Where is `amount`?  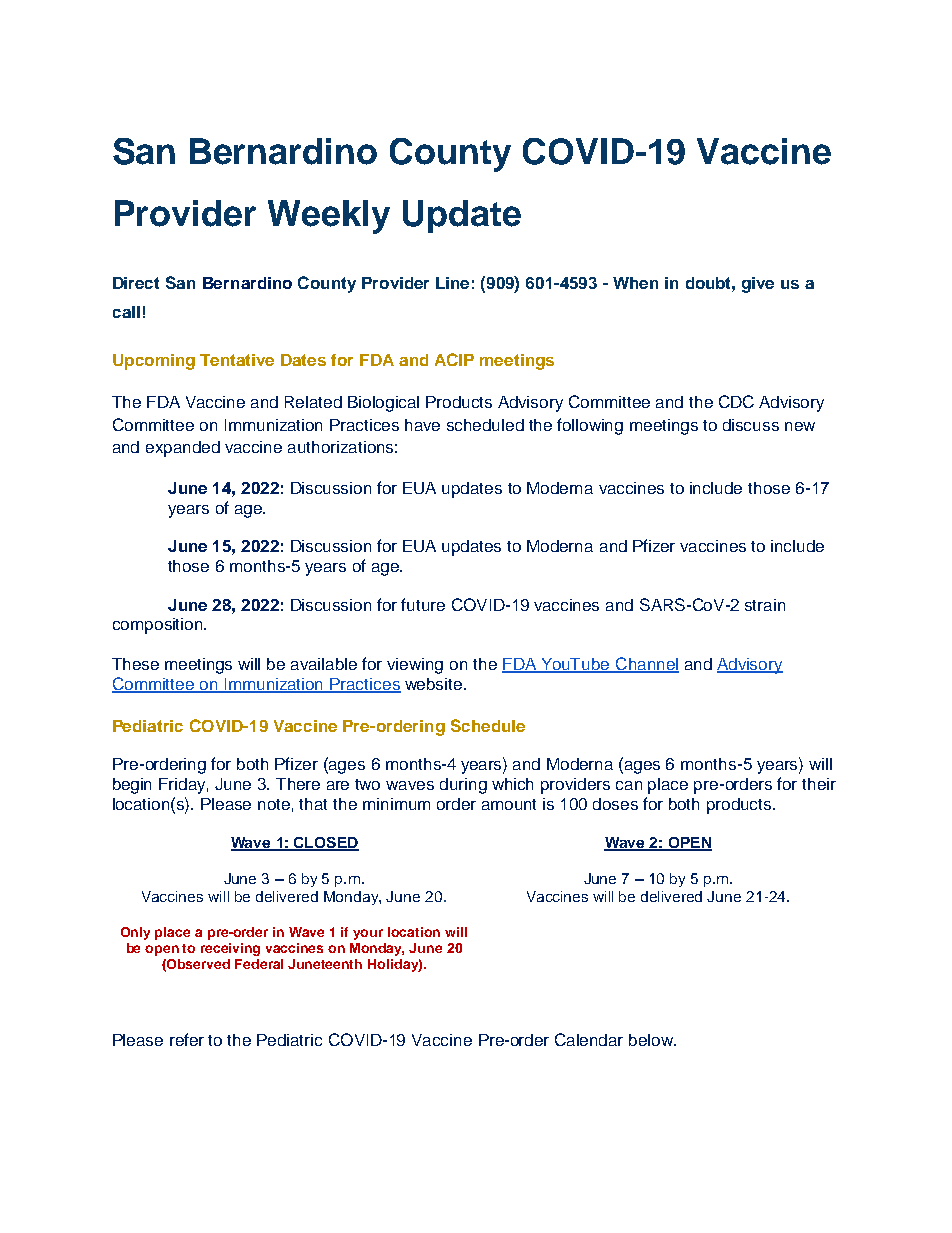 amount is located at coordinates (509, 804).
